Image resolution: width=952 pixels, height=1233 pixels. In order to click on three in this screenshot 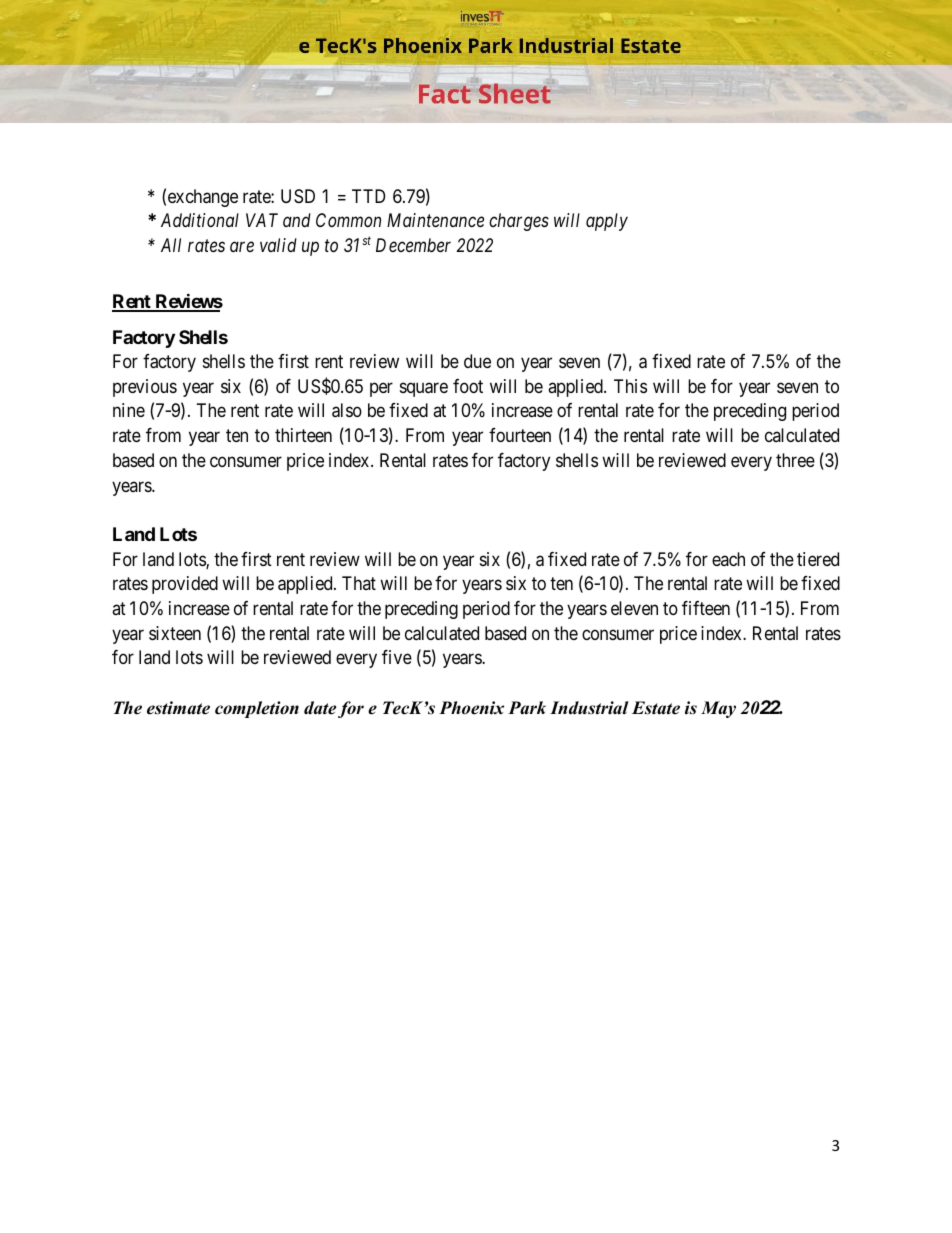, I will do `click(795, 460)`.
